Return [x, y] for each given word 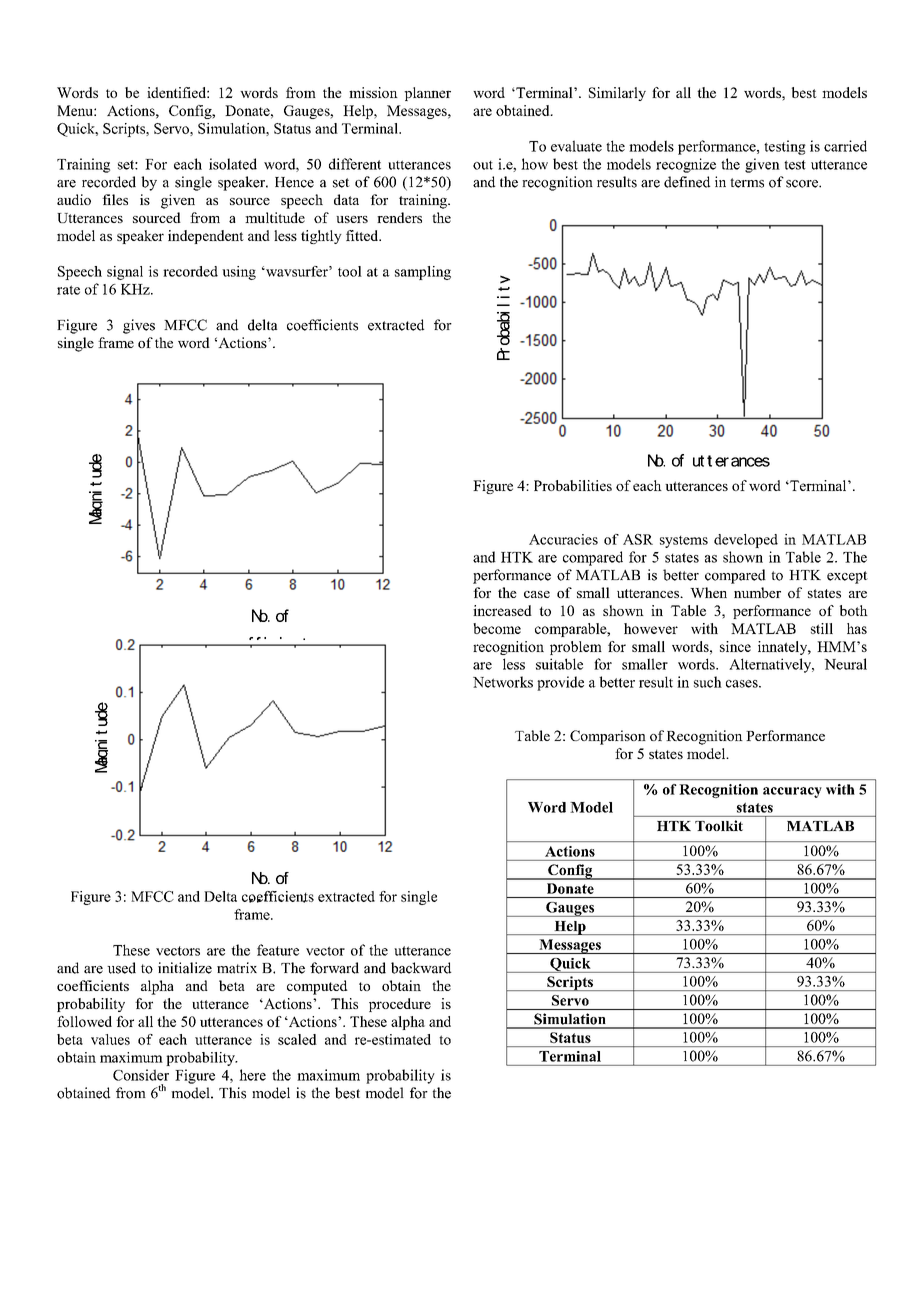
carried [845, 146]
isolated [233, 164]
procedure [400, 1005]
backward [421, 968]
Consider [141, 1075]
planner [427, 94]
